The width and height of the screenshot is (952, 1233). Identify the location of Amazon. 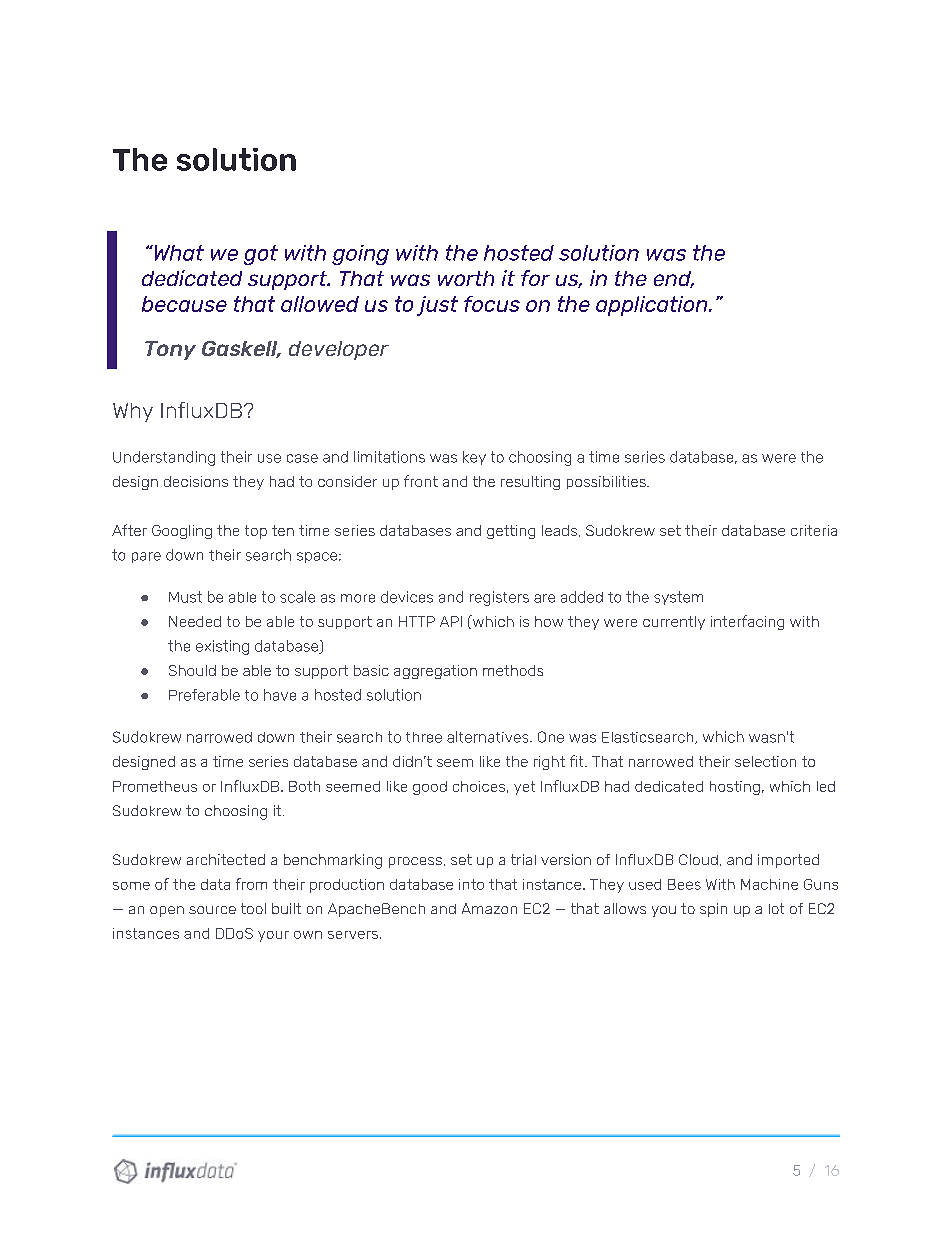
(489, 908).
